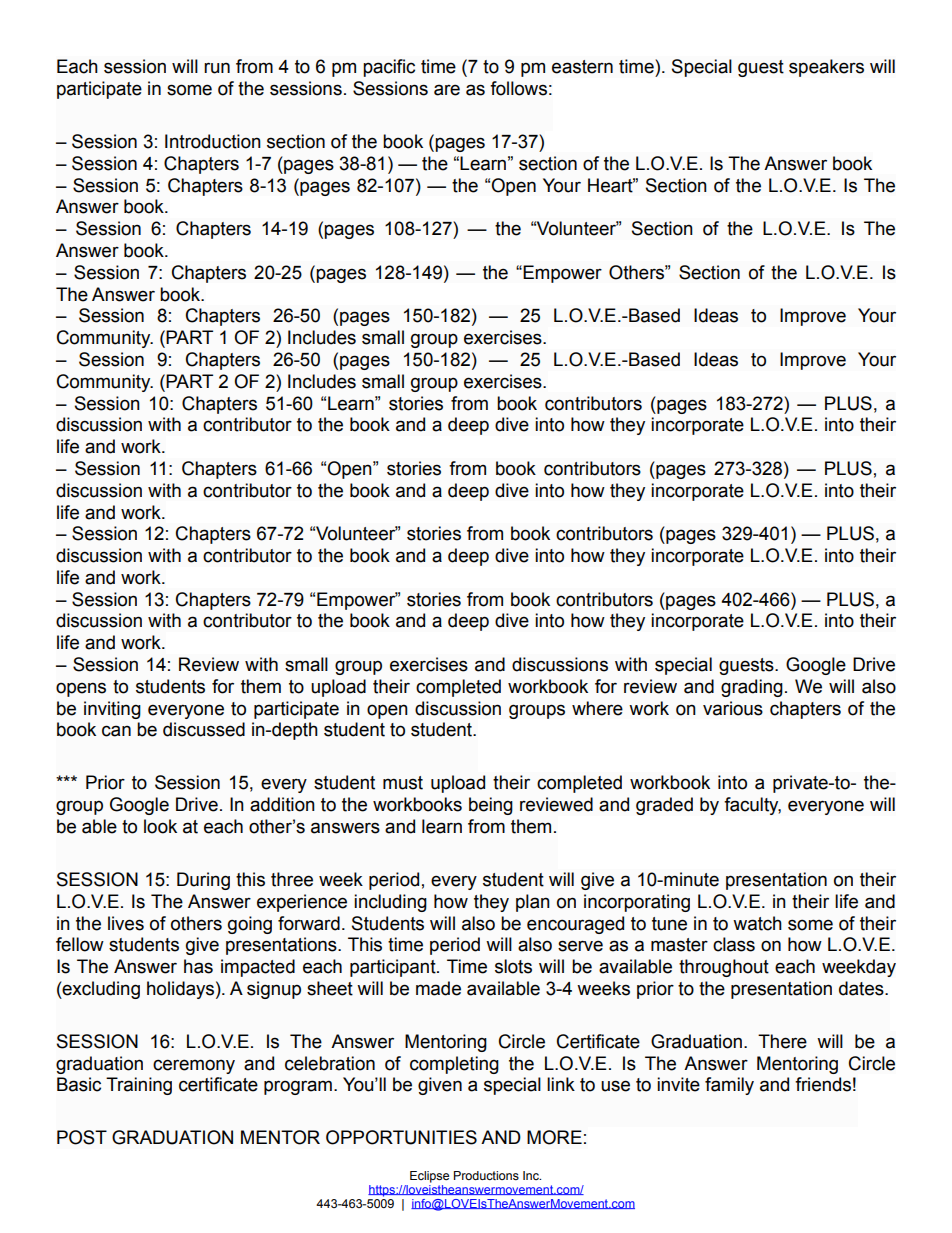  Describe the element at coordinates (112, 710) in the image. I see `inviting` at that location.
